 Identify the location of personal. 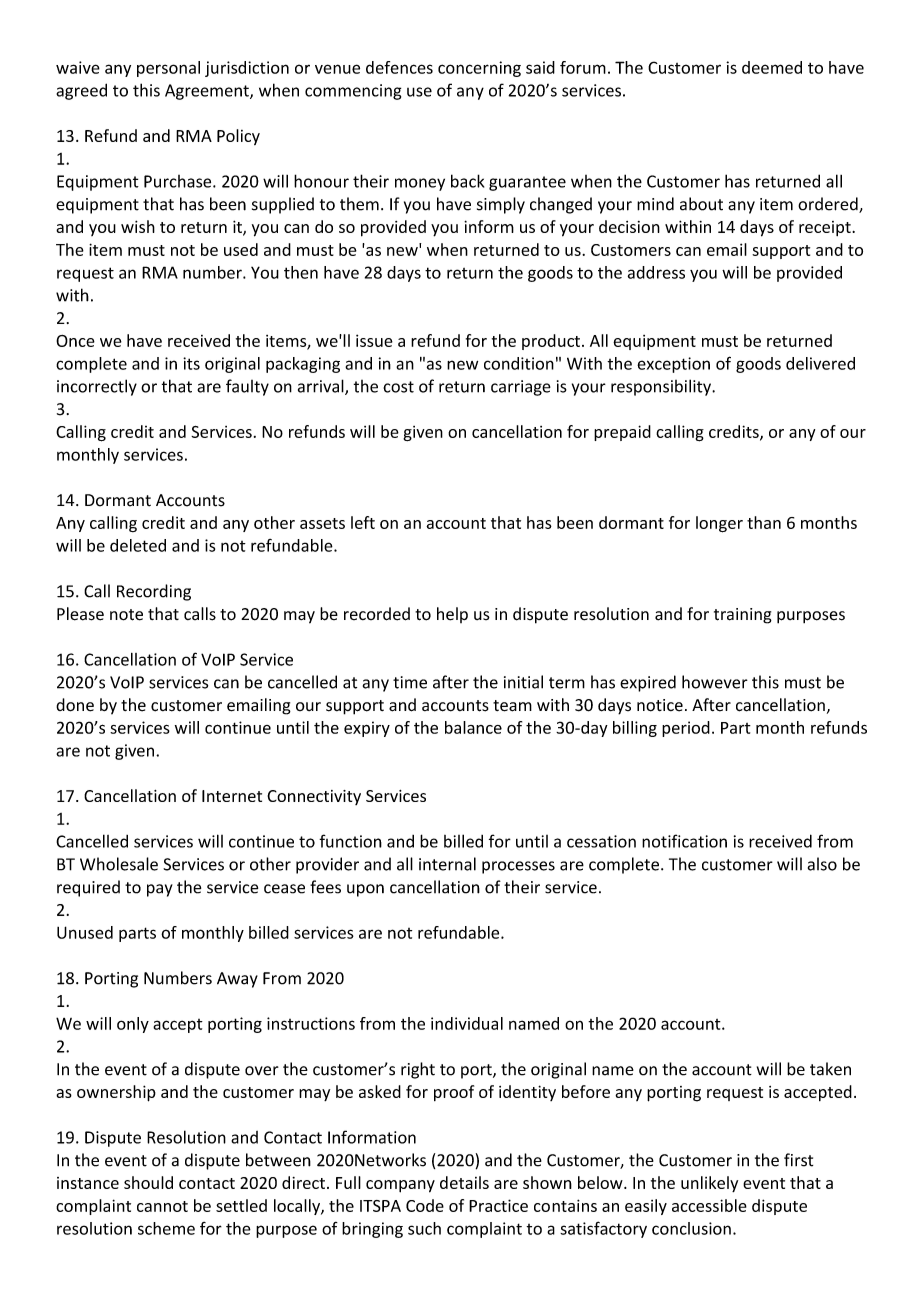
(168, 69).
